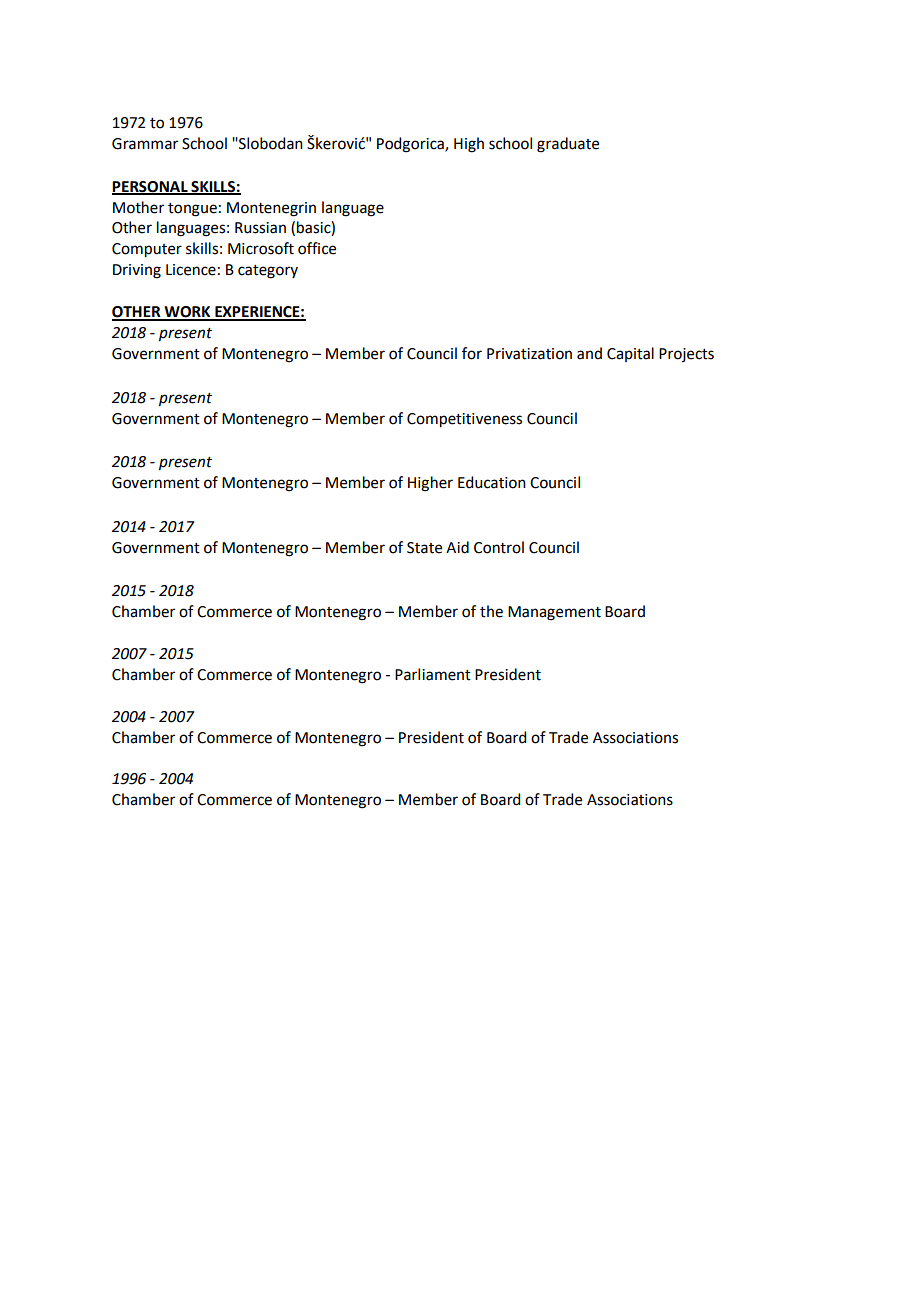  I want to click on State, so click(424, 548).
